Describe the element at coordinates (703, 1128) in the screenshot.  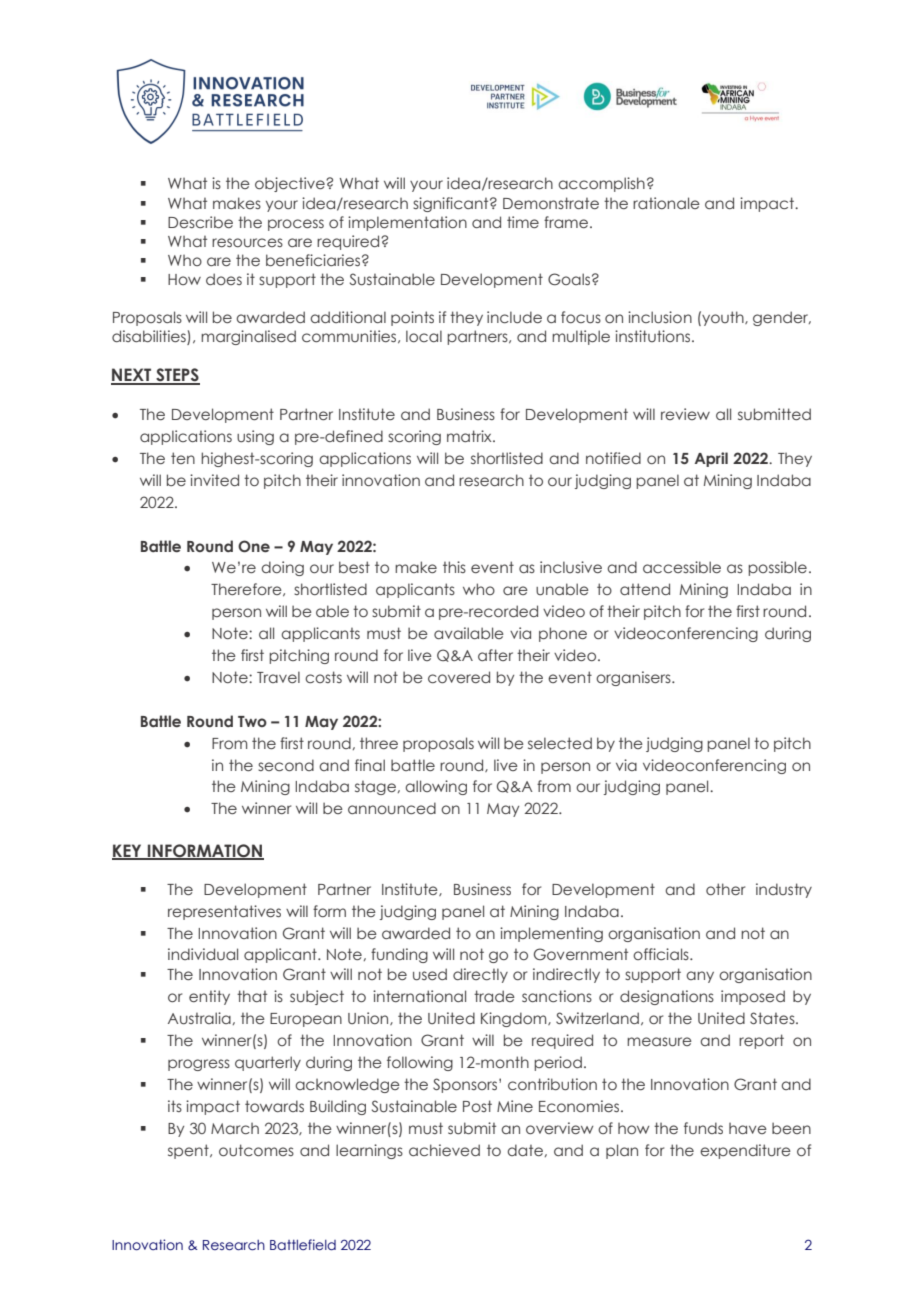
I see `funds` at that location.
